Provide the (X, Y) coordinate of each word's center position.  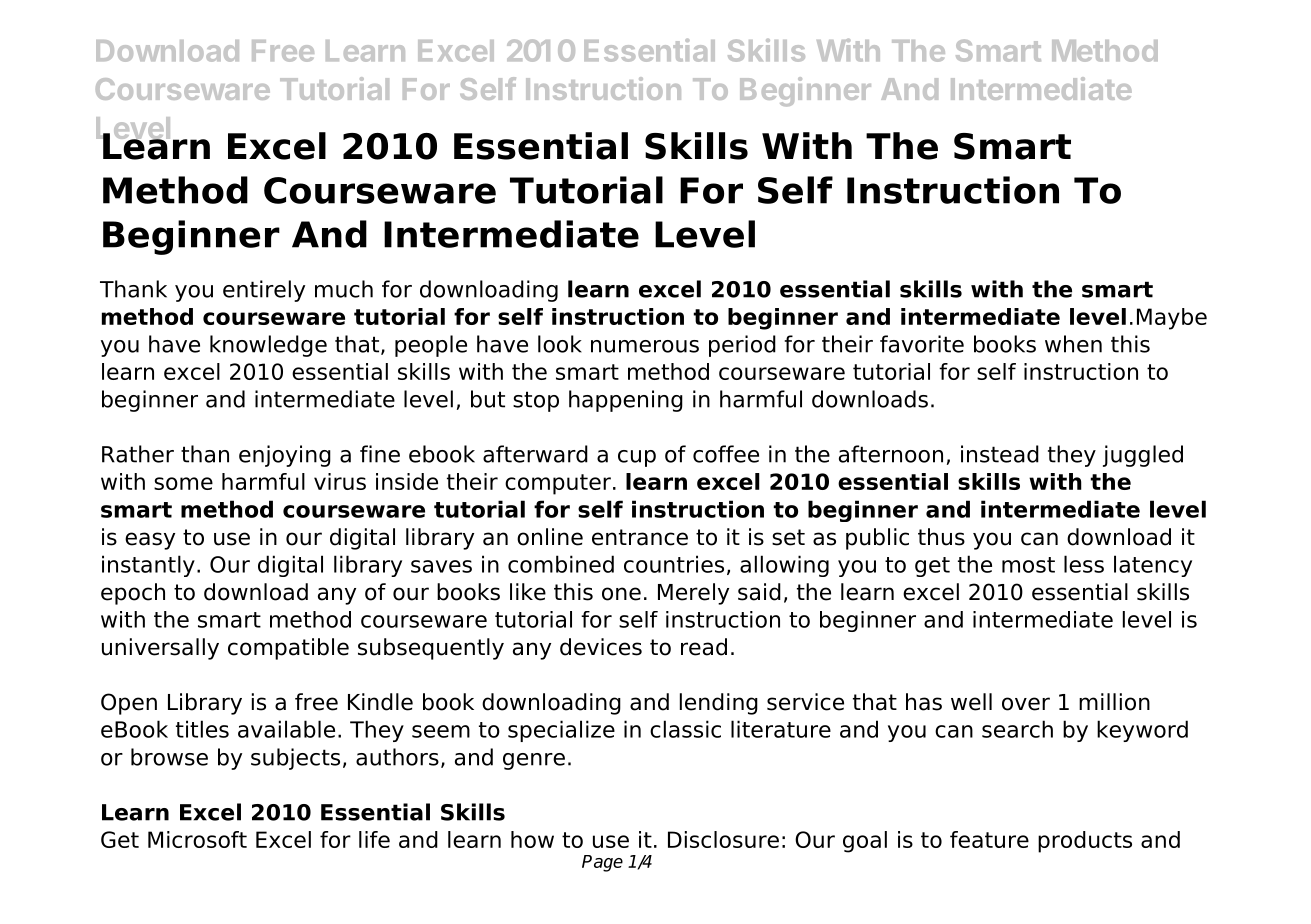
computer (558, 484)
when (1073, 344)
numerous (645, 346)
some (183, 483)
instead (1000, 454)
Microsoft (197, 839)
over (1026, 704)
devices (601, 647)
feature (989, 839)
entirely (264, 291)
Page (602, 863)
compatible (288, 649)
